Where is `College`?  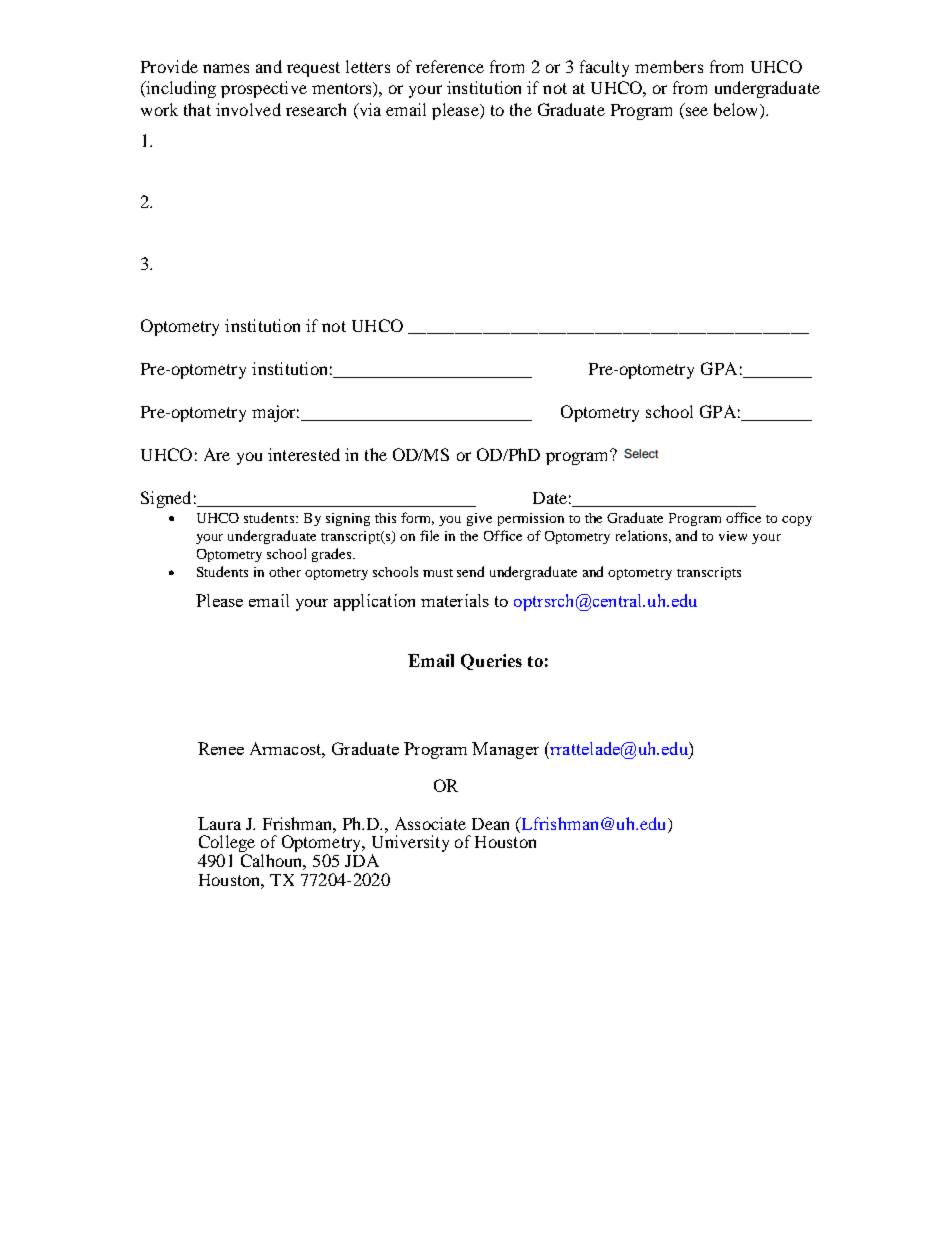
College is located at coordinates (227, 845).
